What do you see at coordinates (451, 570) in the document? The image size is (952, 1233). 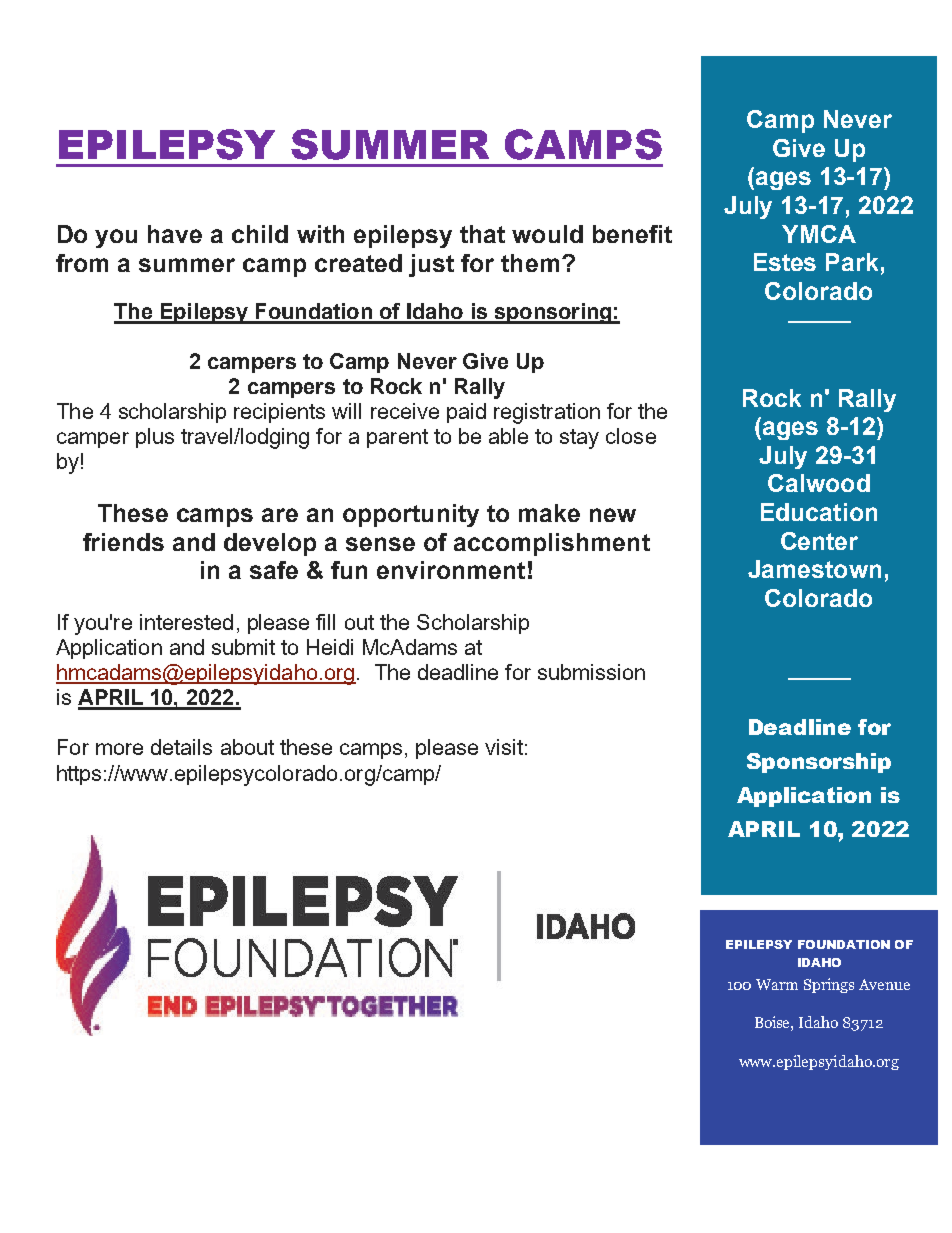 I see `environment` at bounding box center [451, 570].
